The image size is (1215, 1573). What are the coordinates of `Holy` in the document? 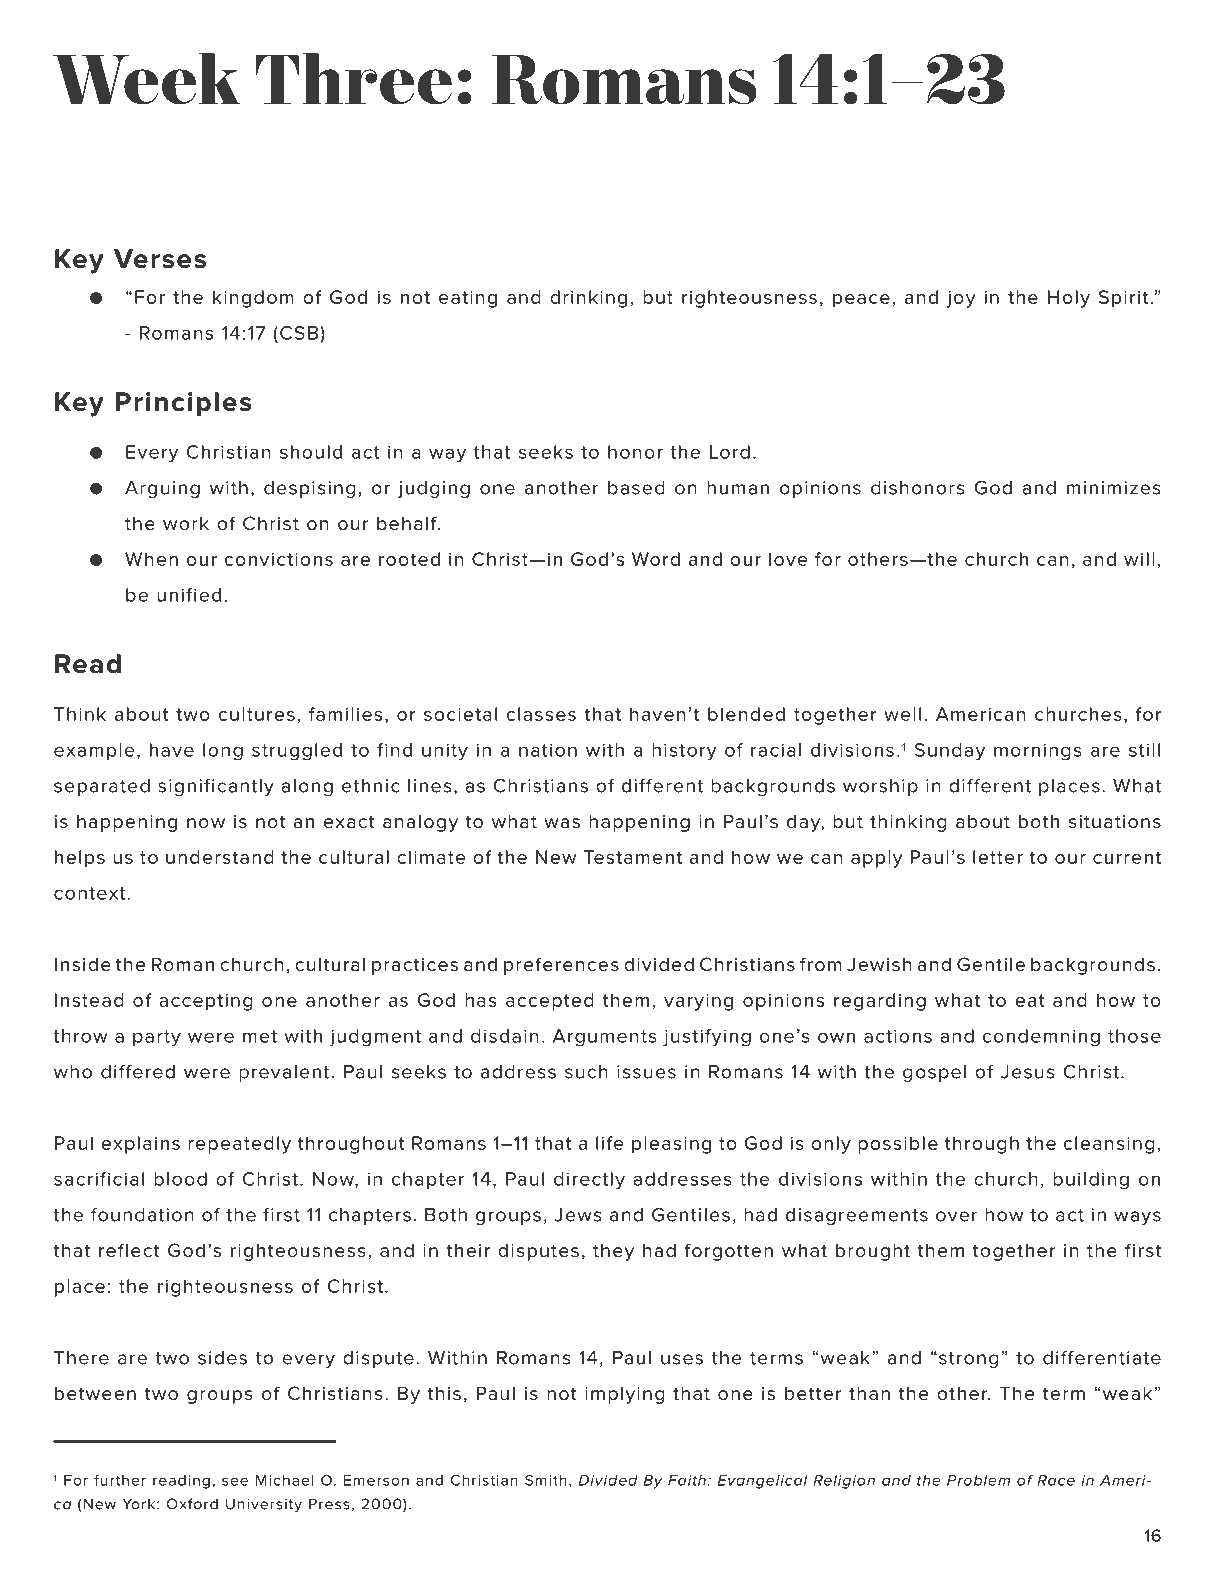 It's located at (1069, 299).
